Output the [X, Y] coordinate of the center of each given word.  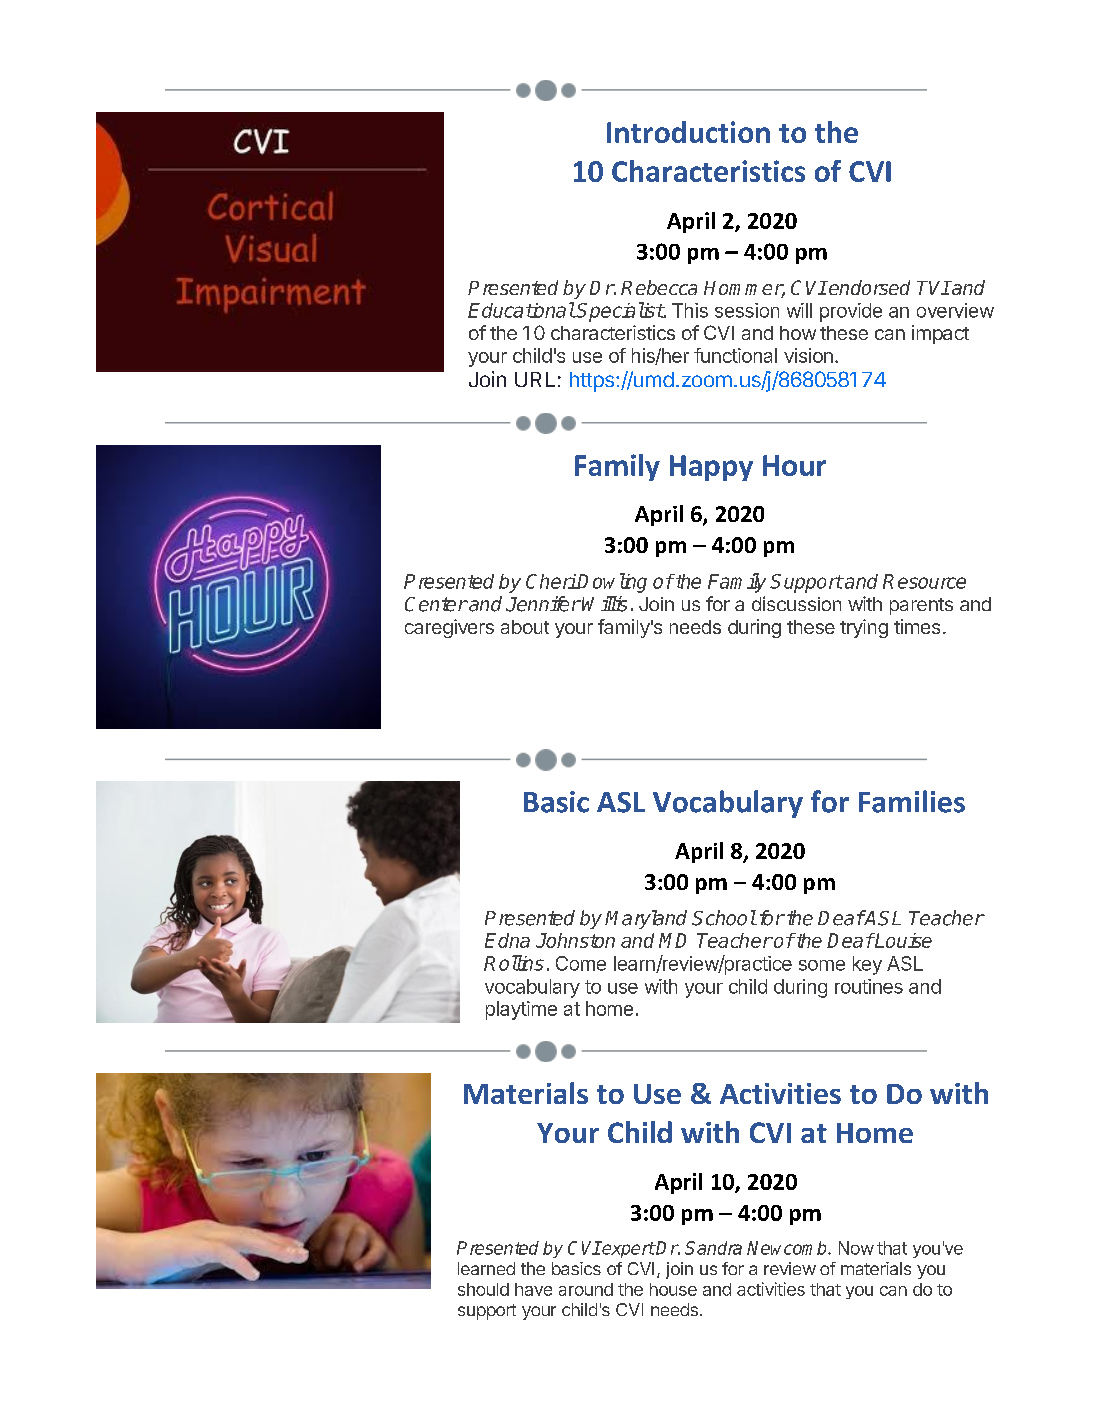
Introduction [688, 132]
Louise [902, 940]
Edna [507, 940]
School [724, 918]
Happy [711, 468]
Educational [521, 310]
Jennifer [543, 604]
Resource [924, 581]
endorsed [868, 287]
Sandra [713, 1248]
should [483, 1289]
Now [856, 1248]
